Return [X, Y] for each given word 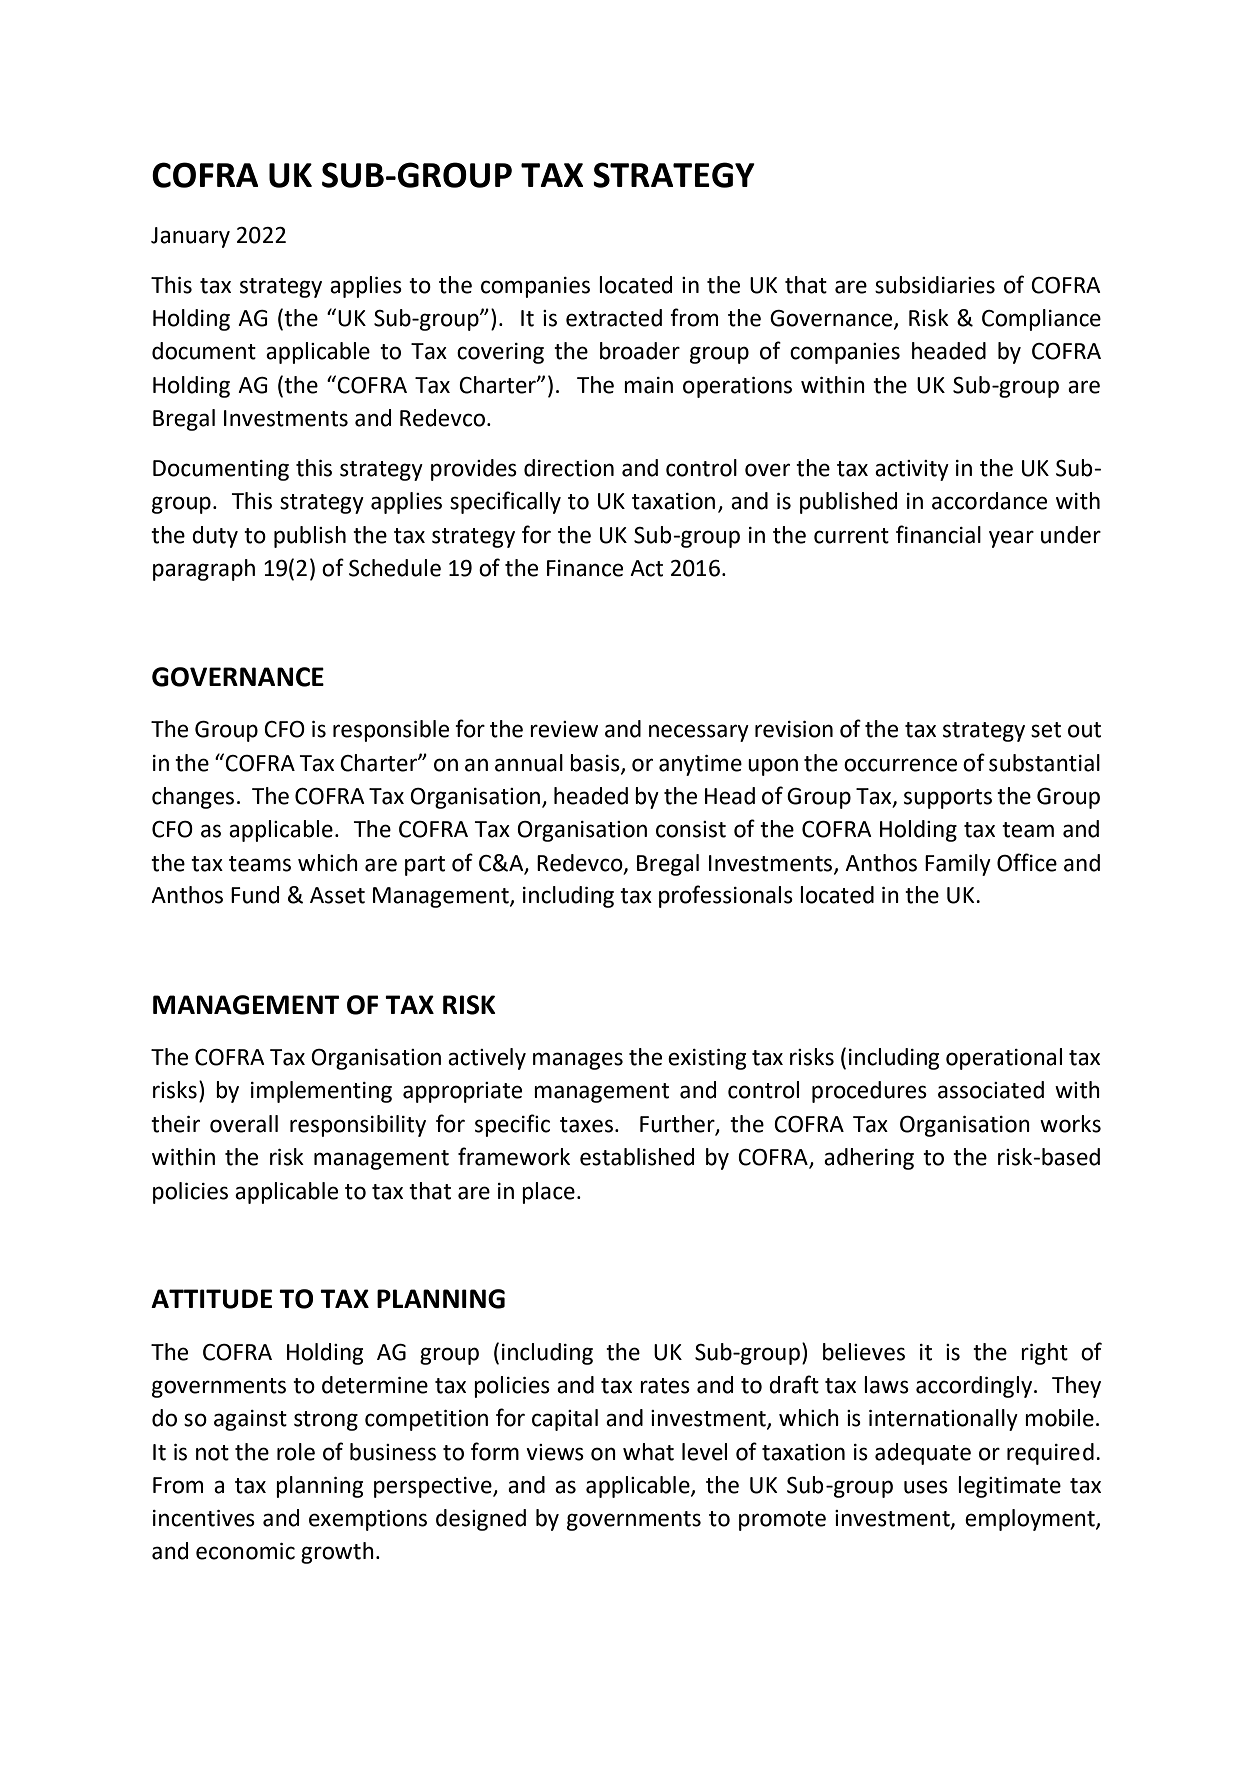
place [548, 1193]
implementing [321, 1092]
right [1044, 1354]
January [190, 237]
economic [245, 1551]
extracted [614, 318]
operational [1004, 1059]
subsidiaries [935, 285]
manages [578, 1061]
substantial [1044, 763]
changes [193, 798]
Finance [585, 568]
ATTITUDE [211, 1299]
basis [596, 763]
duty [215, 537]
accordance [989, 501]
